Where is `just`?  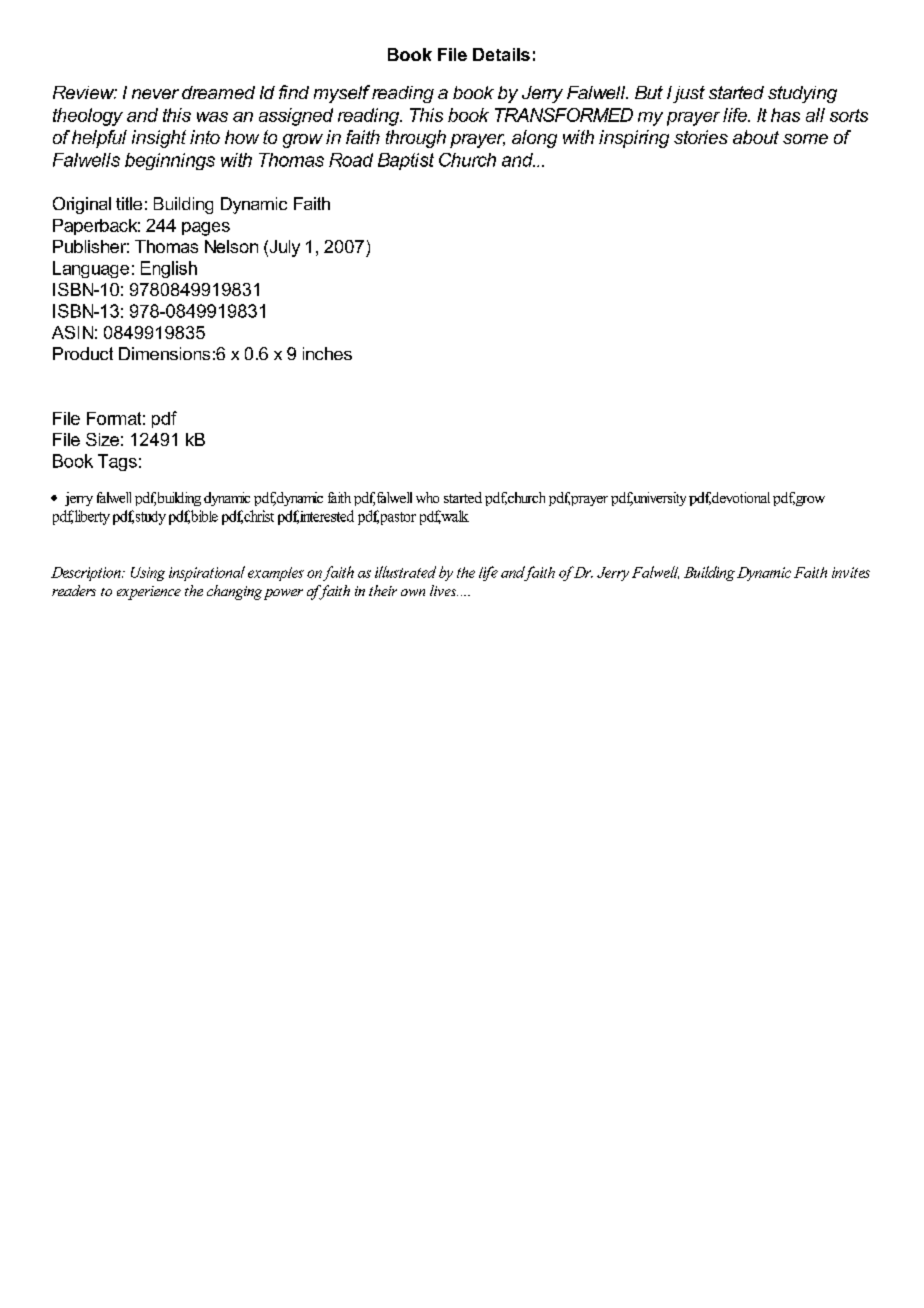 just is located at coordinates (689, 94).
